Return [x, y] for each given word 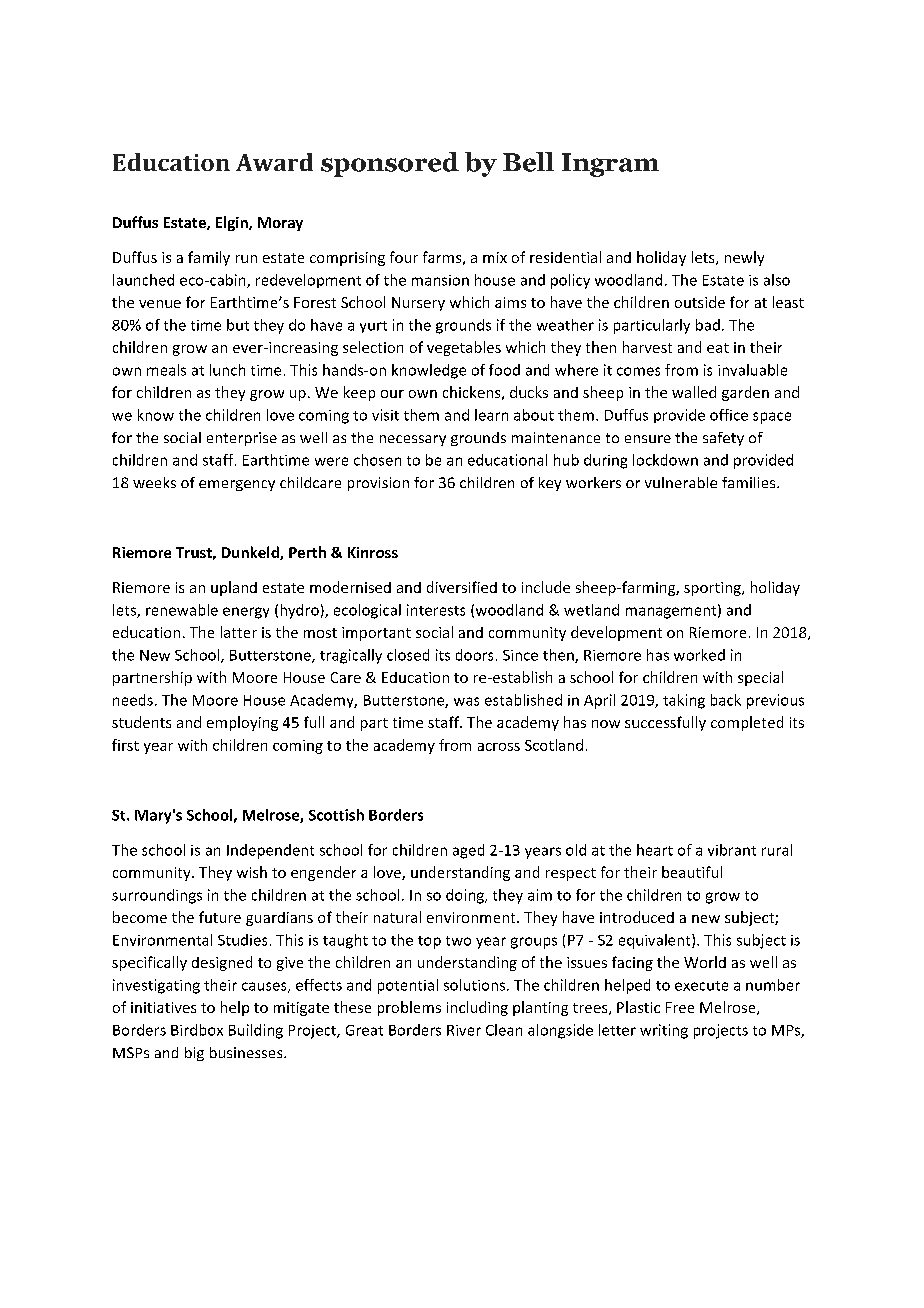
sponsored [390, 164]
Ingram [610, 165]
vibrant [732, 850]
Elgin [233, 223]
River [464, 1030]
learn [491, 415]
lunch [227, 370]
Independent [270, 851]
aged [468, 851]
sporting [713, 589]
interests [436, 610]
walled [694, 392]
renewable [182, 610]
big [194, 1054]
